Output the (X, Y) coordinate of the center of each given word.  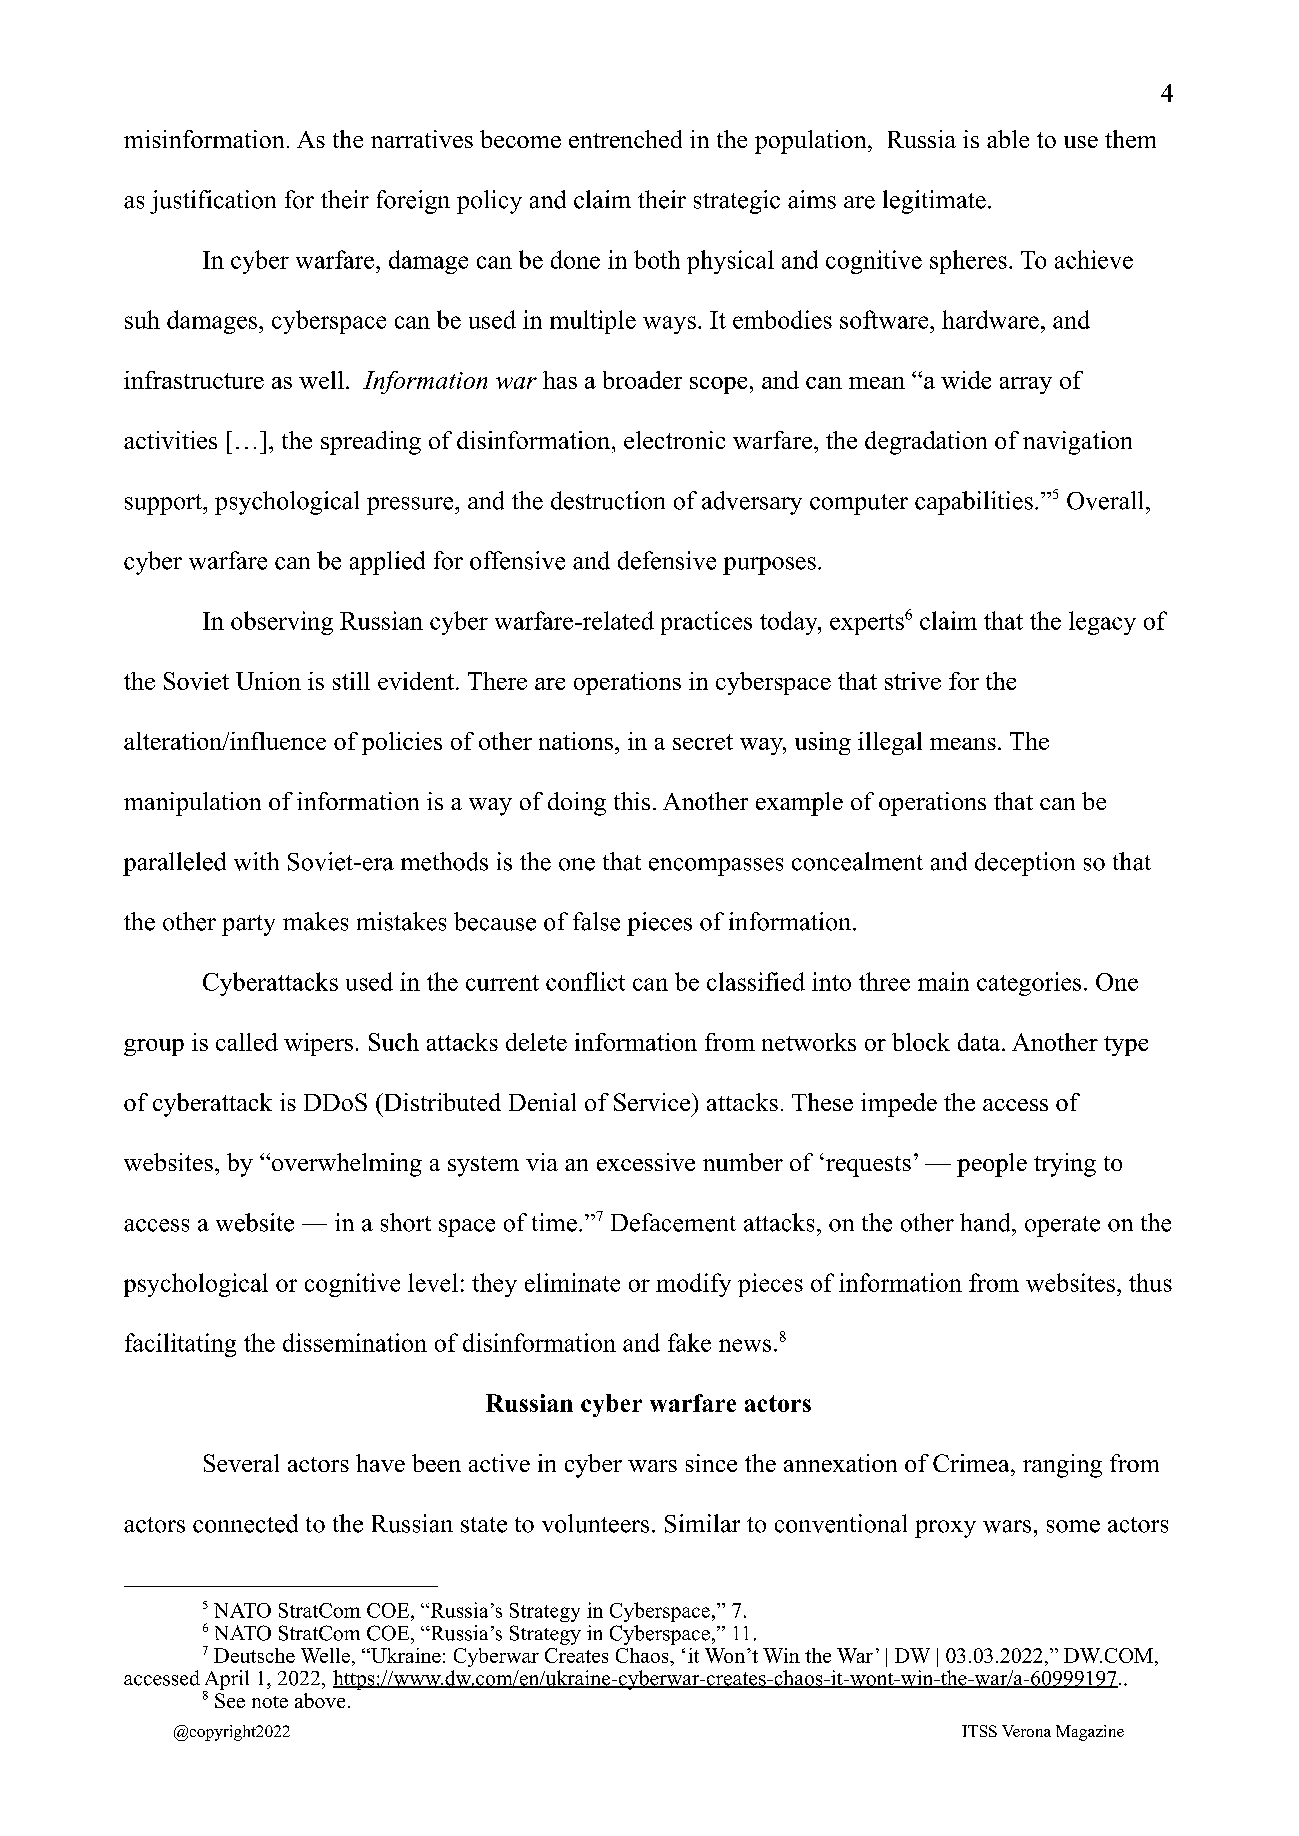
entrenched (625, 139)
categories (1029, 984)
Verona (1026, 1731)
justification (213, 202)
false (596, 921)
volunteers (595, 1523)
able (1008, 139)
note (270, 1702)
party (248, 925)
